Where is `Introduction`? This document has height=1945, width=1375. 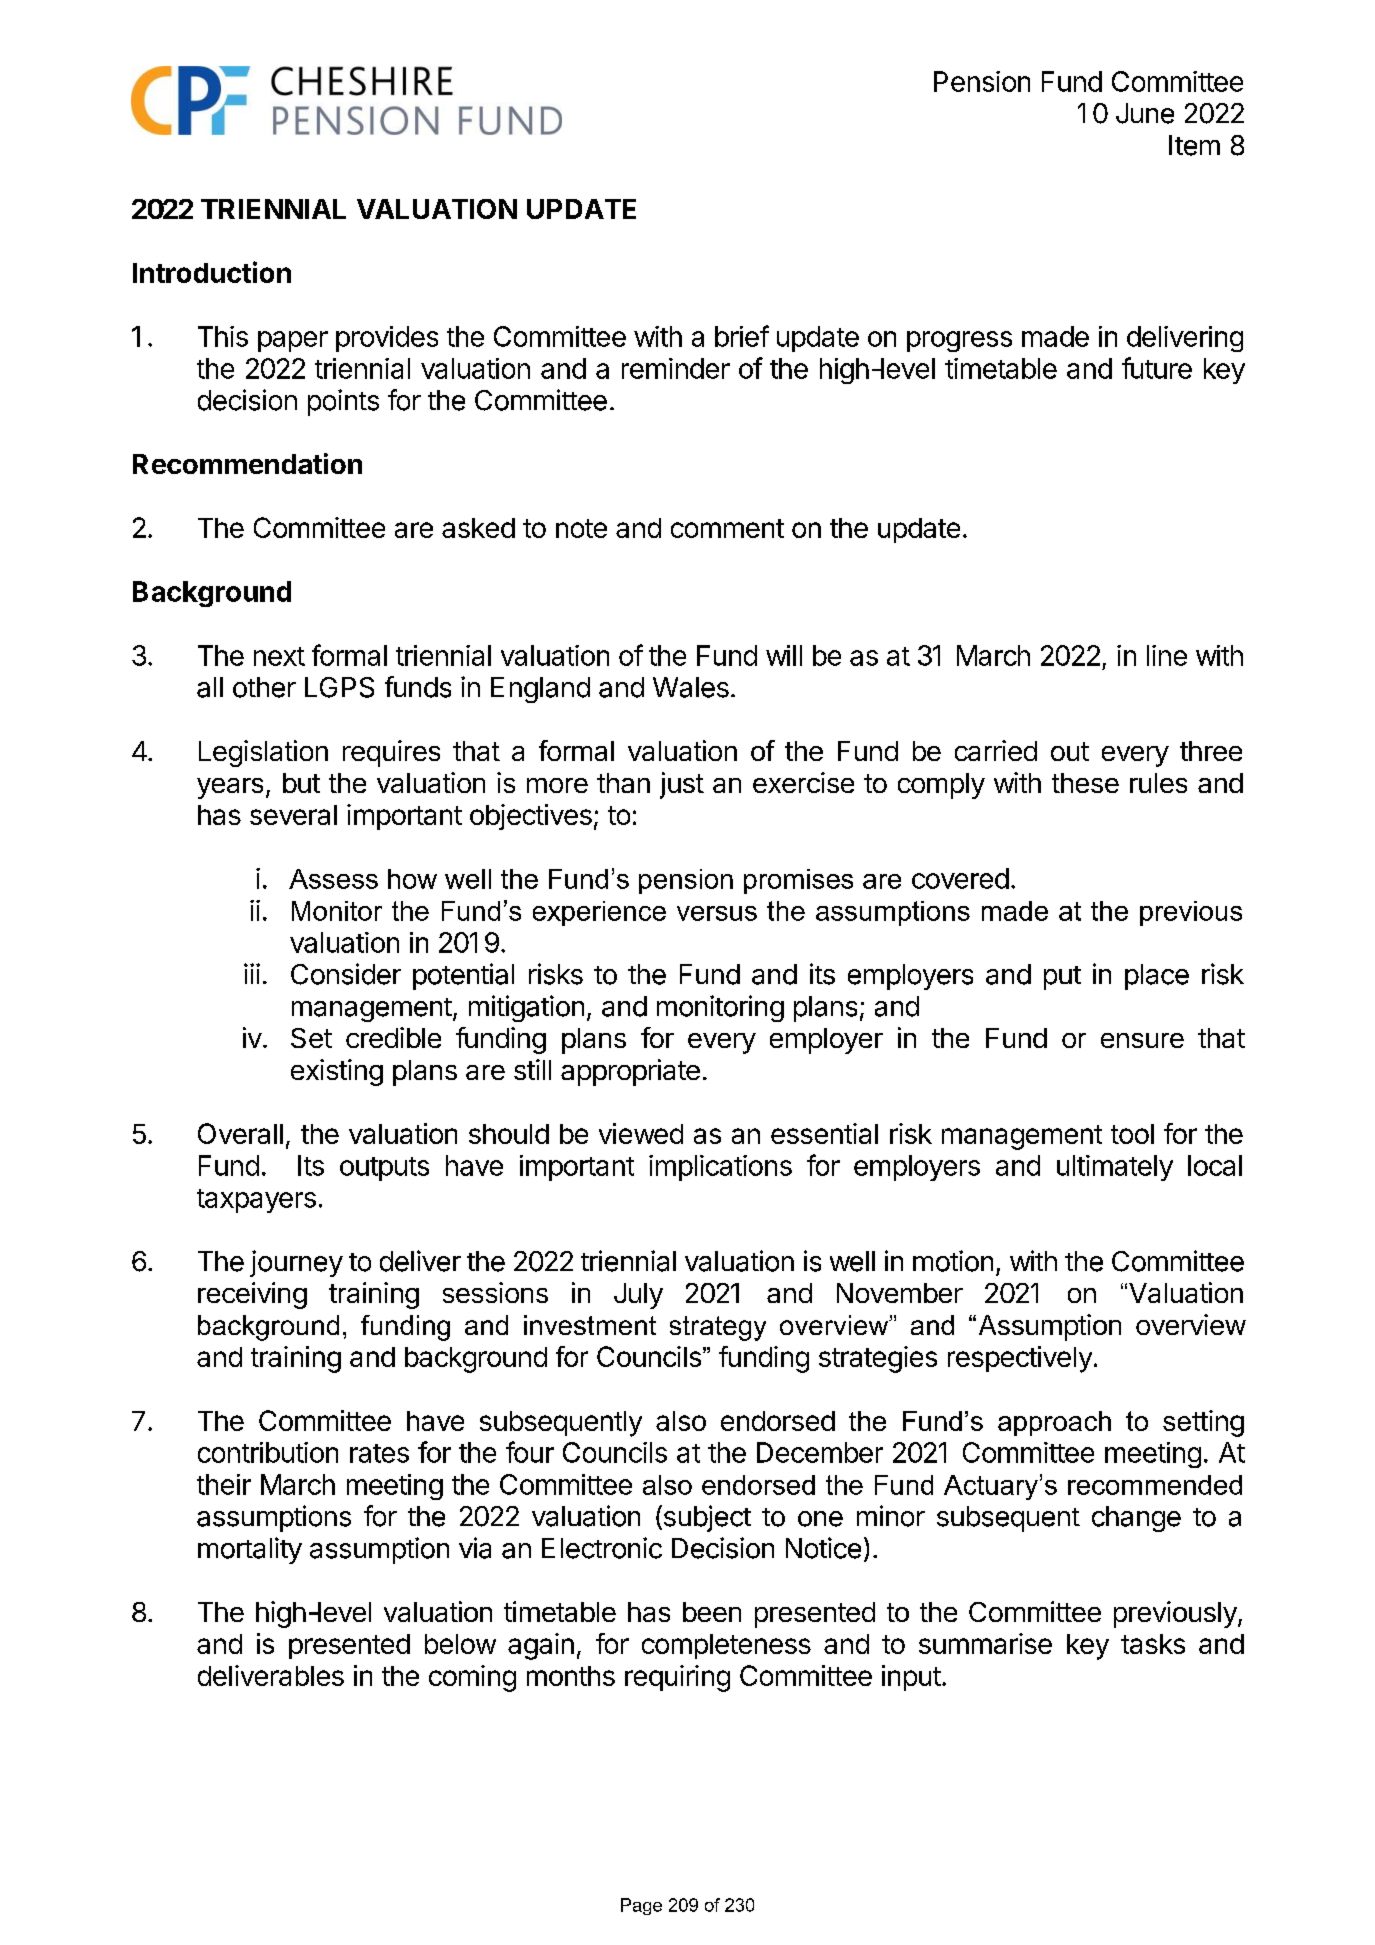 Introduction is located at coordinates (212, 272).
